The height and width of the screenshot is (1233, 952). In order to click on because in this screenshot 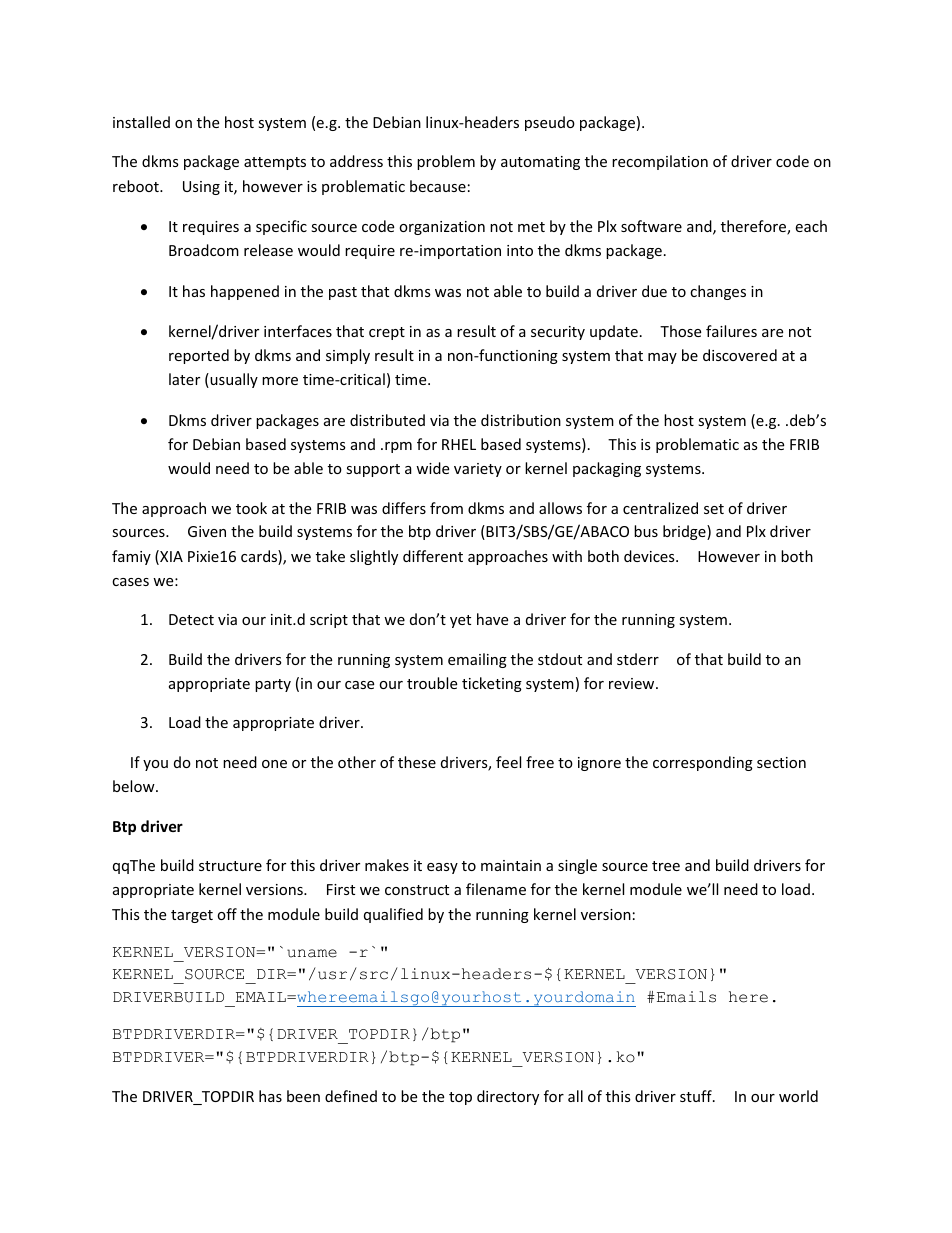, I will do `click(438, 186)`.
